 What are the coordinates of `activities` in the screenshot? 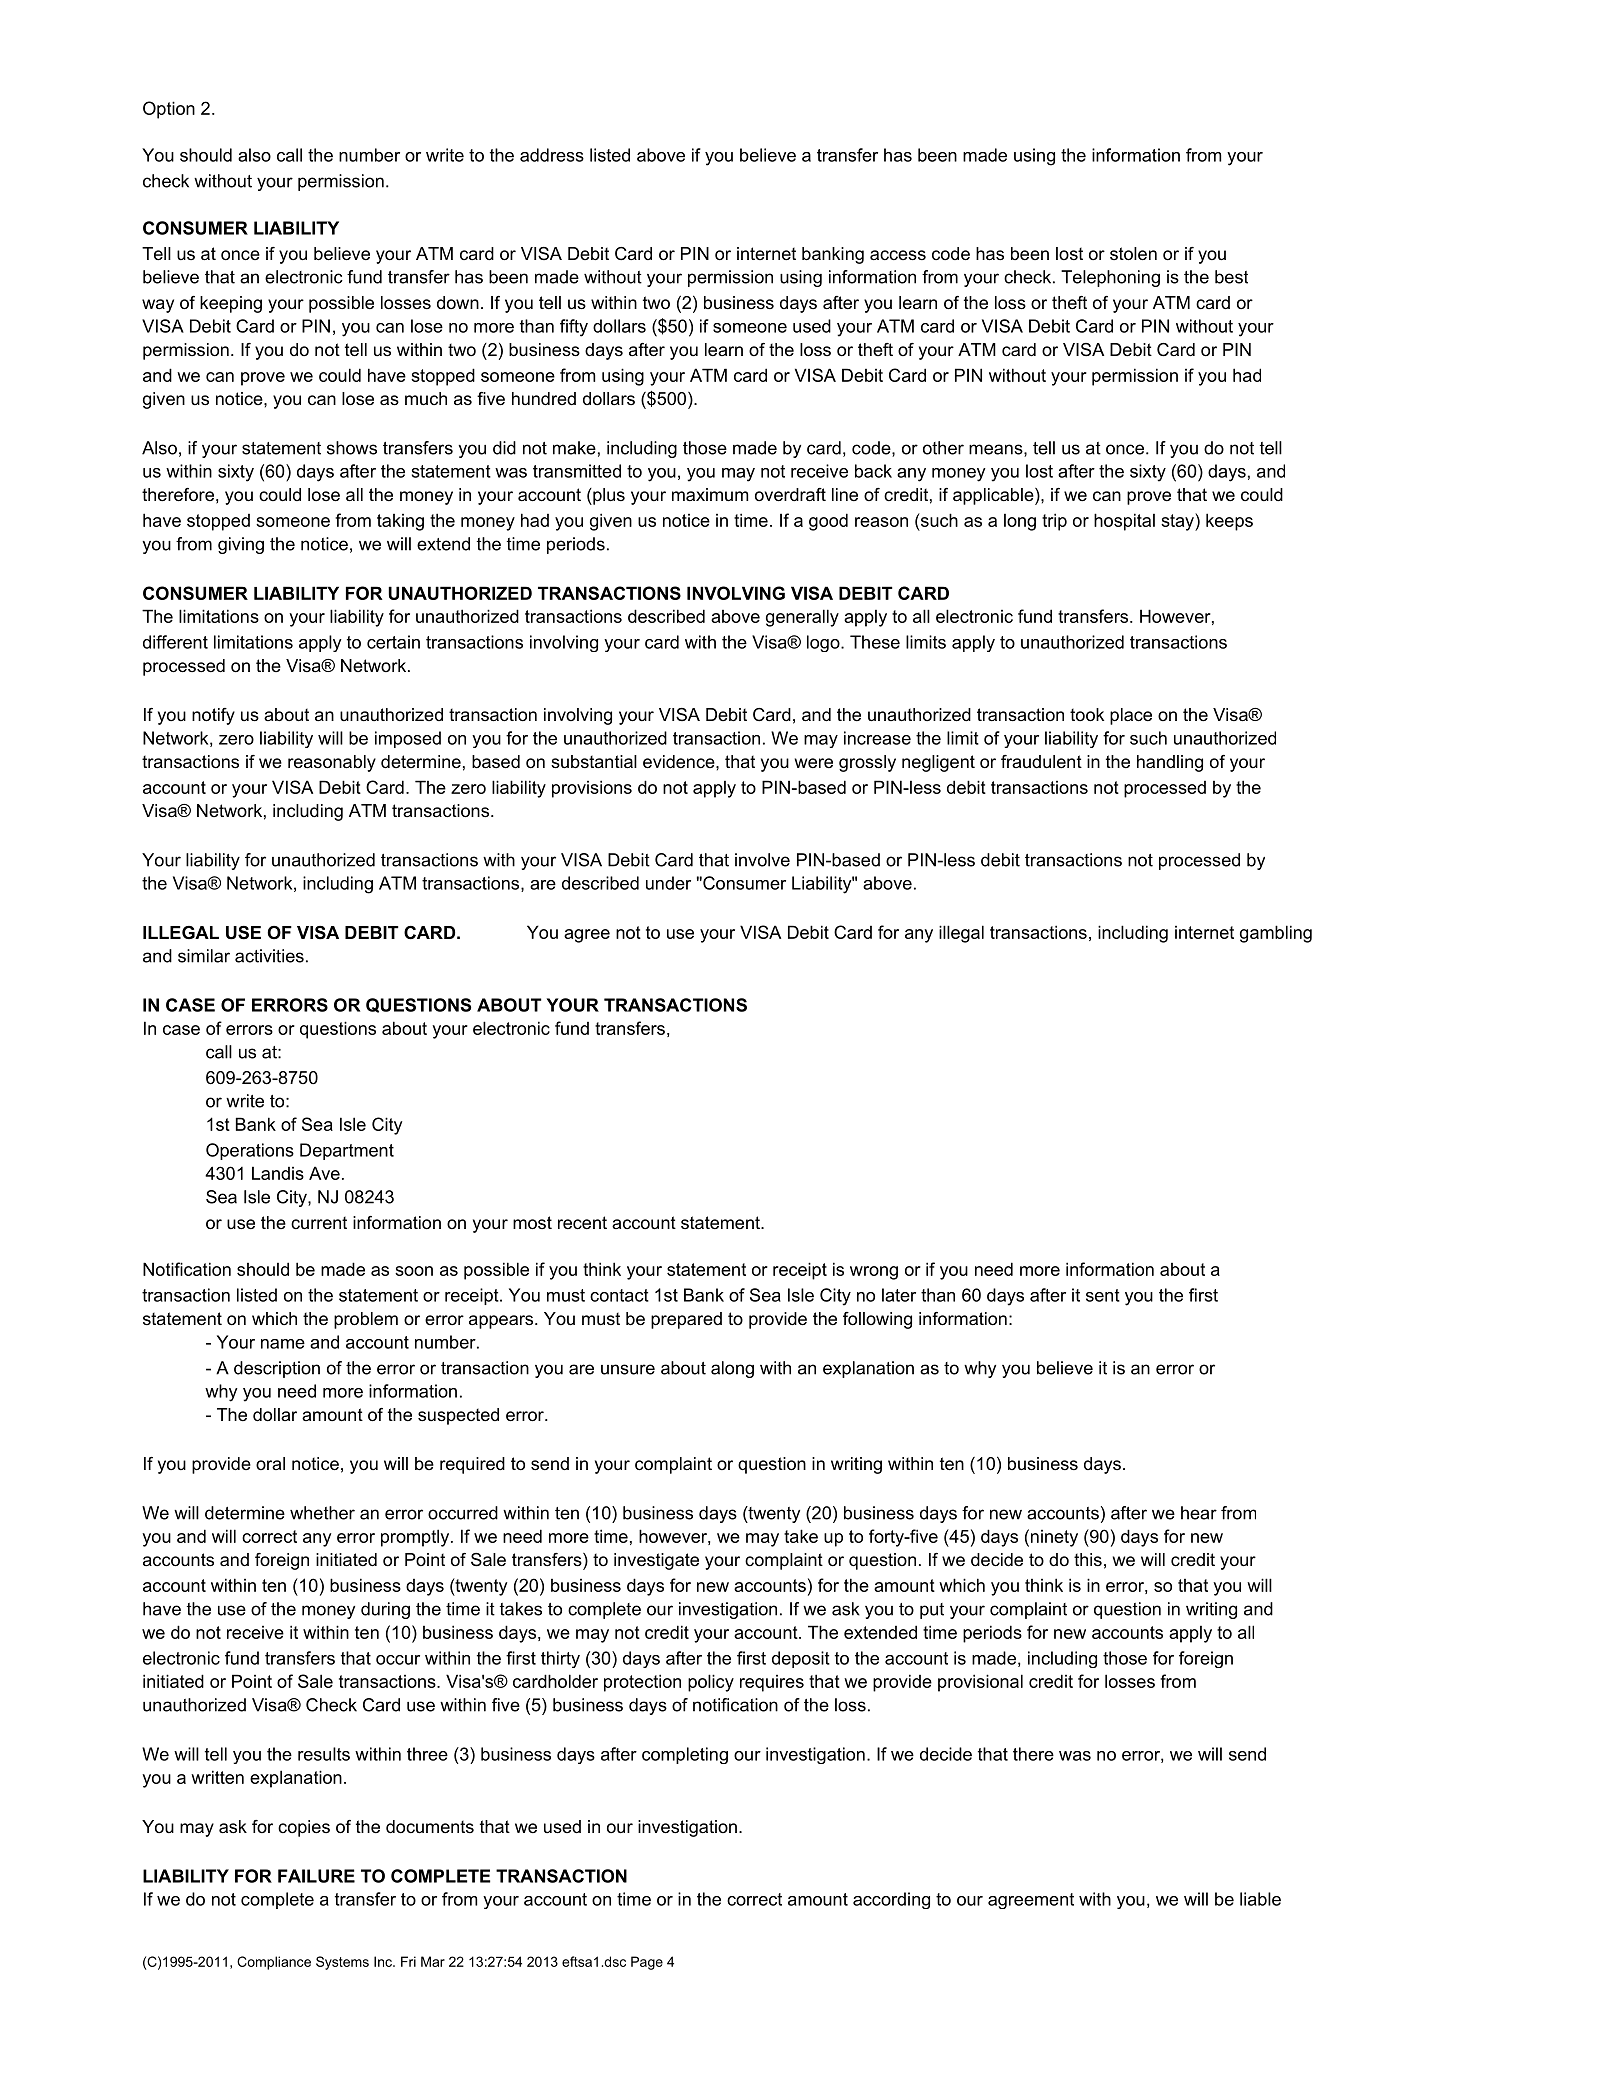 It's located at (269, 956).
